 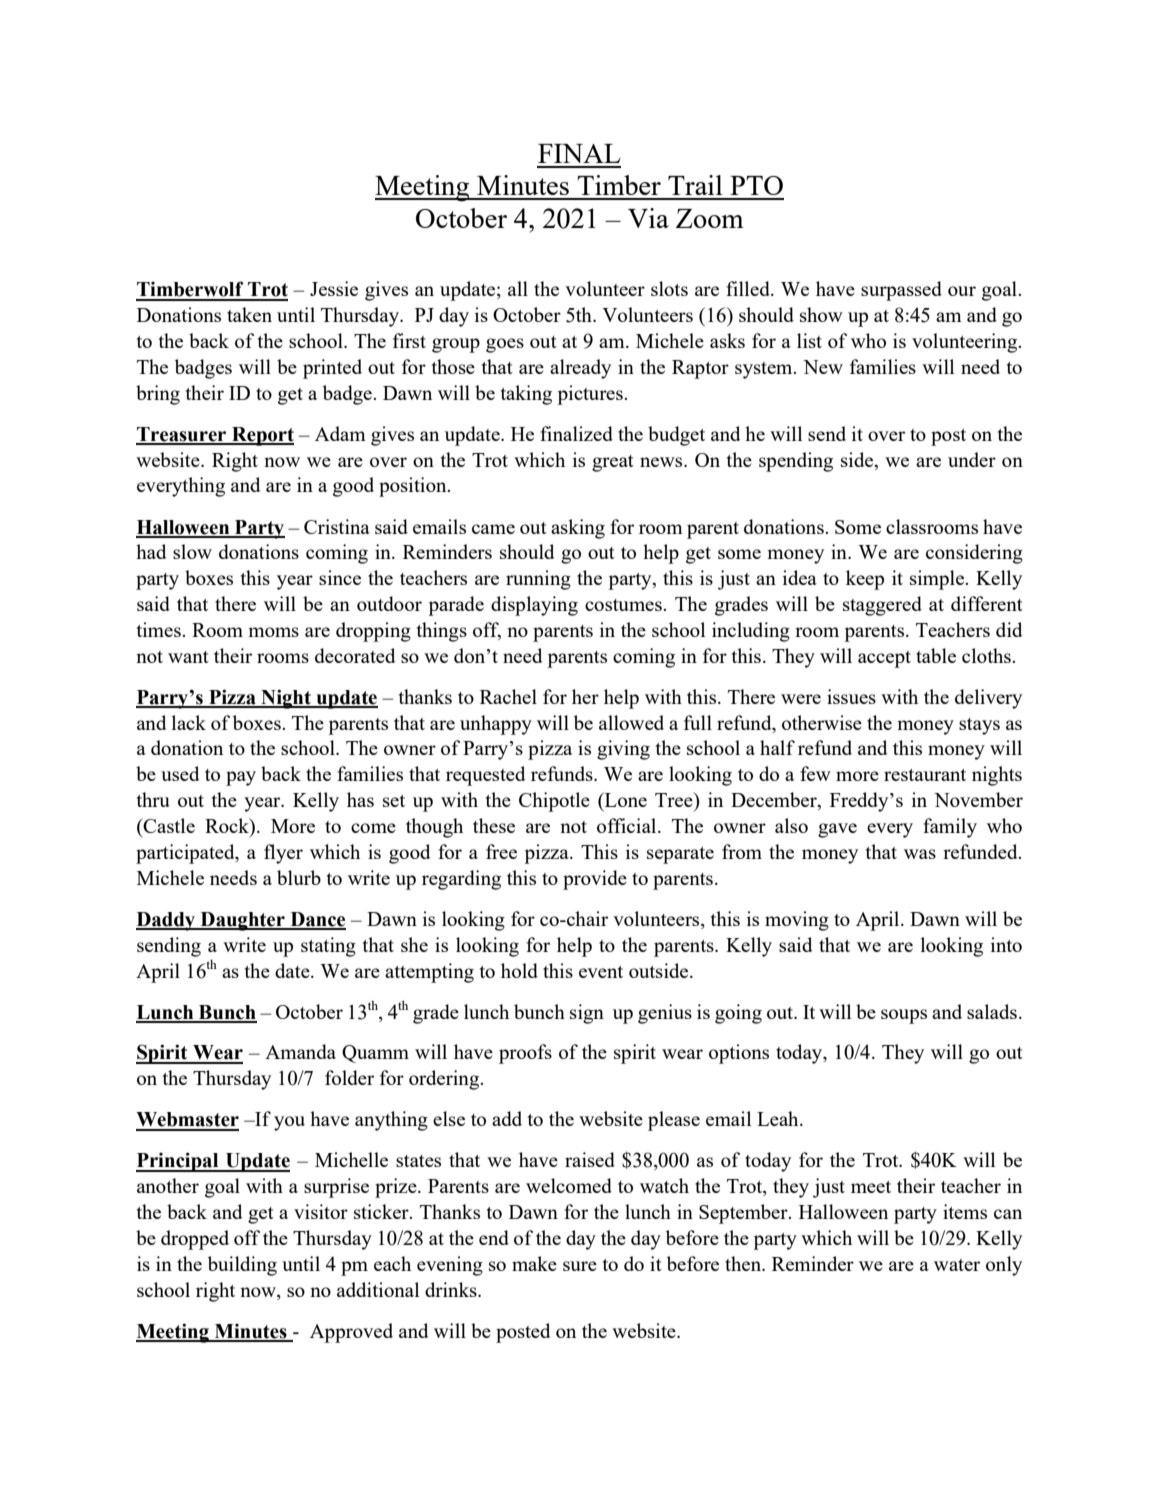 What do you see at coordinates (242, 1266) in the page?
I see `building` at bounding box center [242, 1266].
